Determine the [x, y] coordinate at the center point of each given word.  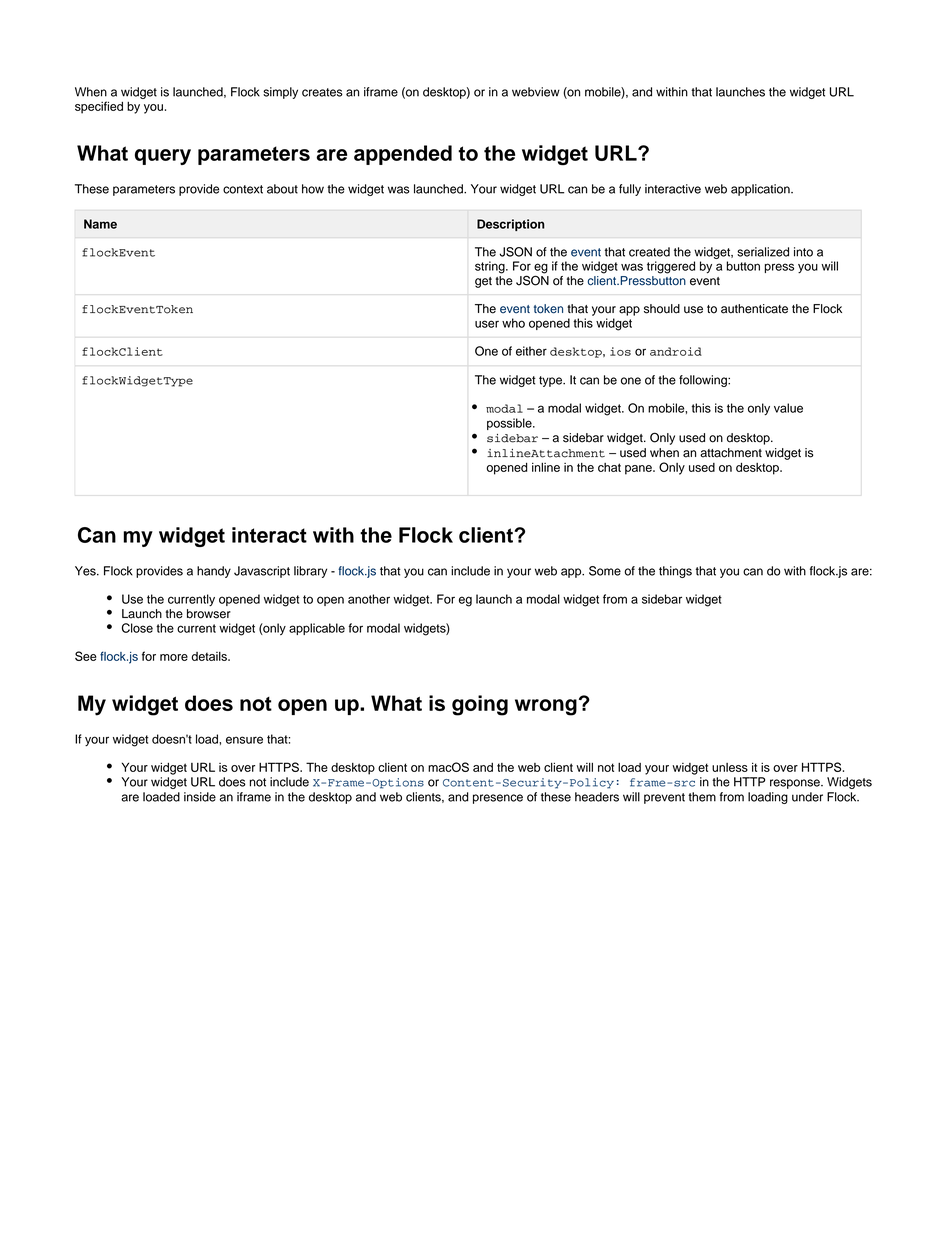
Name [100, 224]
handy [214, 572]
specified [99, 107]
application [761, 190]
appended [403, 155]
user [487, 324]
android [676, 351]
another [369, 599]
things [675, 572]
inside [200, 797]
